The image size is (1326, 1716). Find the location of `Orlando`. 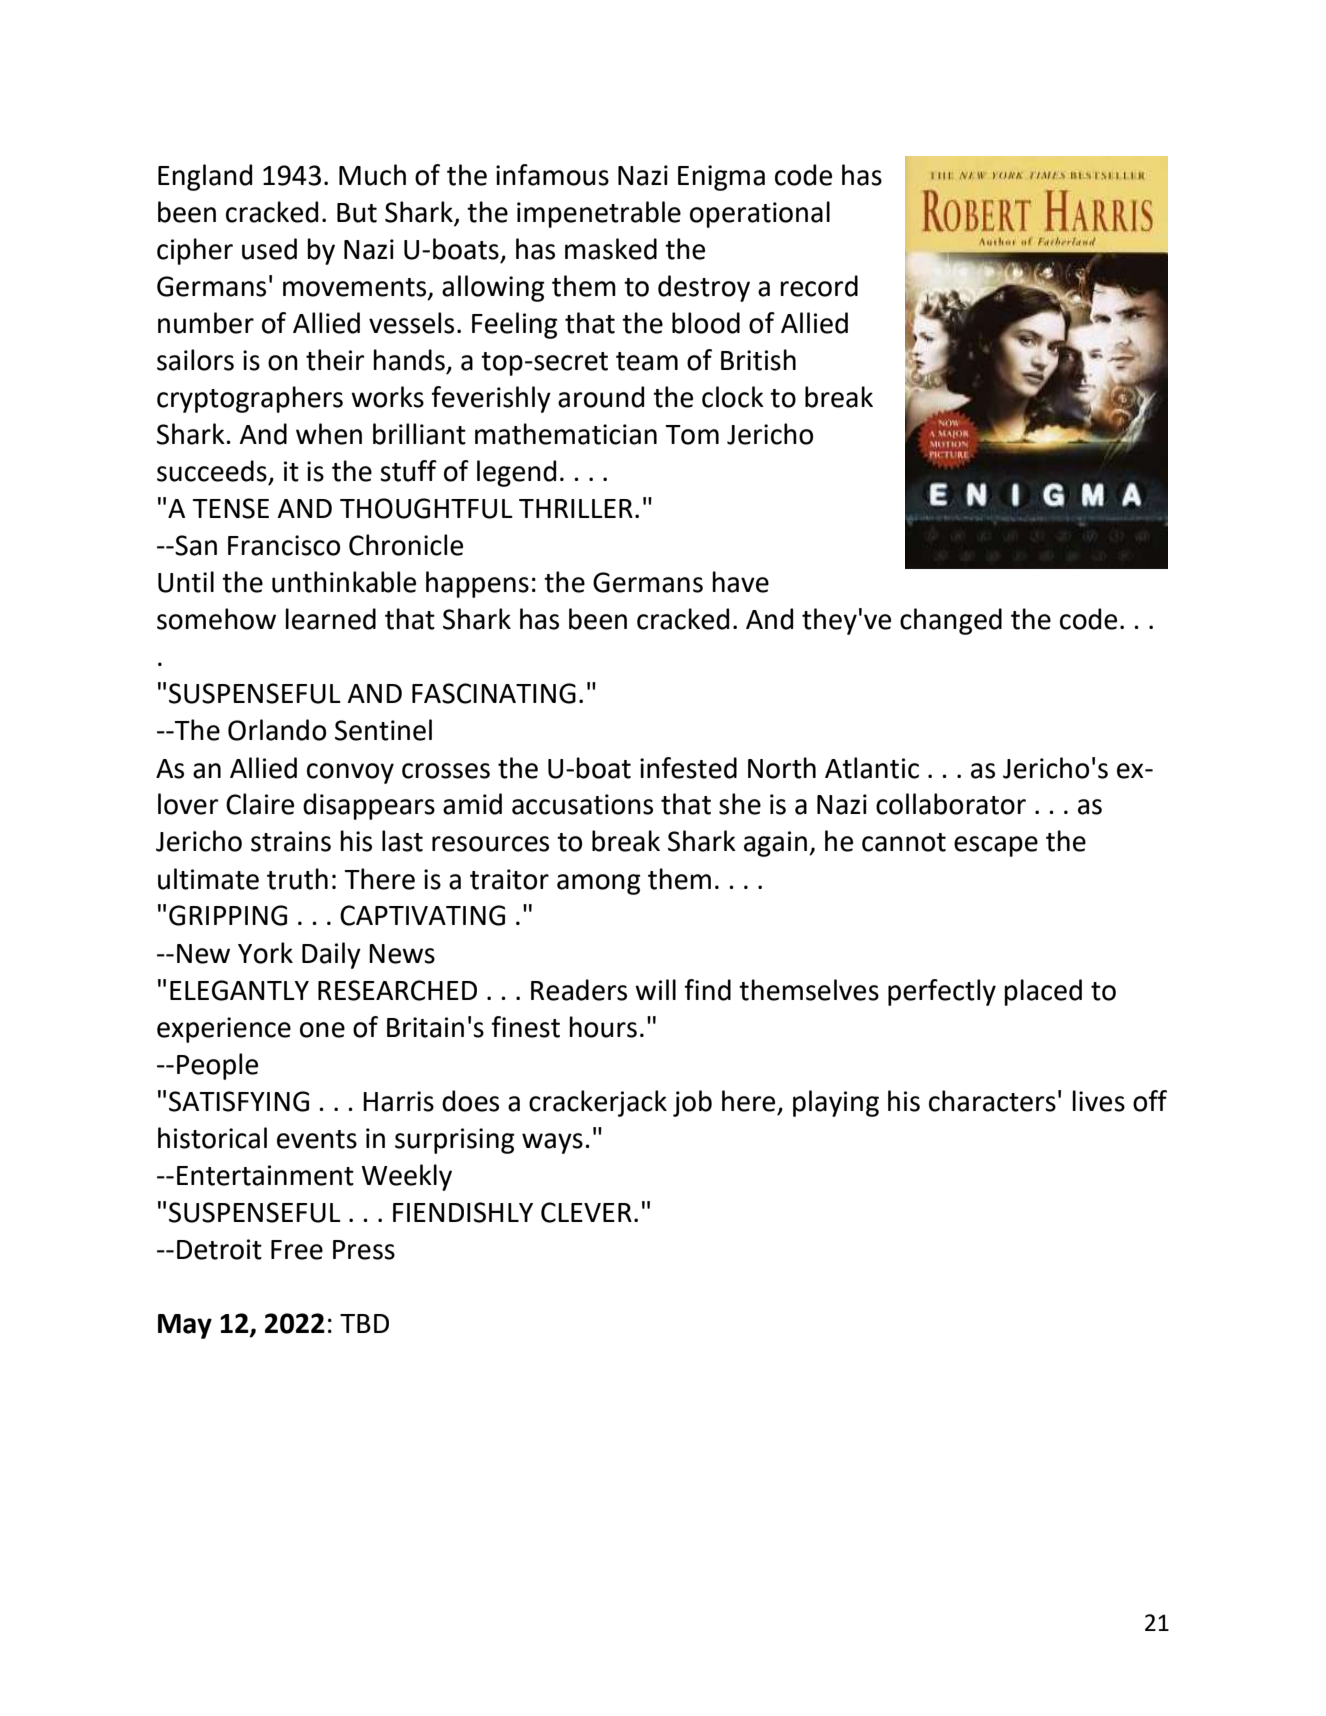

Orlando is located at coordinates (277, 730).
